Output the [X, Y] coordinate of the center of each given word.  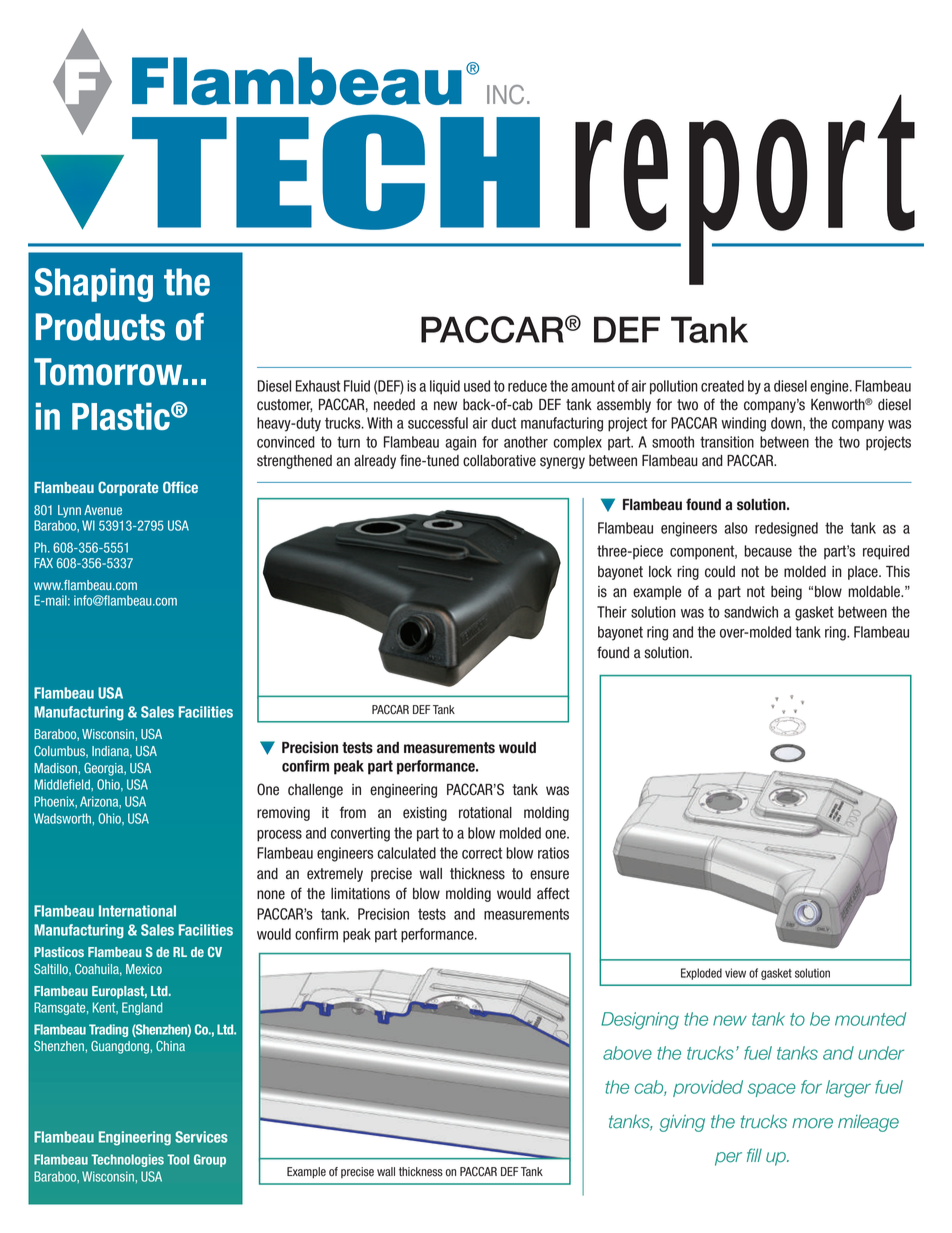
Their [612, 612]
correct [482, 853]
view [735, 973]
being [786, 593]
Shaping [93, 285]
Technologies [127, 1160]
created [722, 386]
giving [682, 1123]
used [477, 386]
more [812, 1123]
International [137, 911]
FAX [43, 563]
